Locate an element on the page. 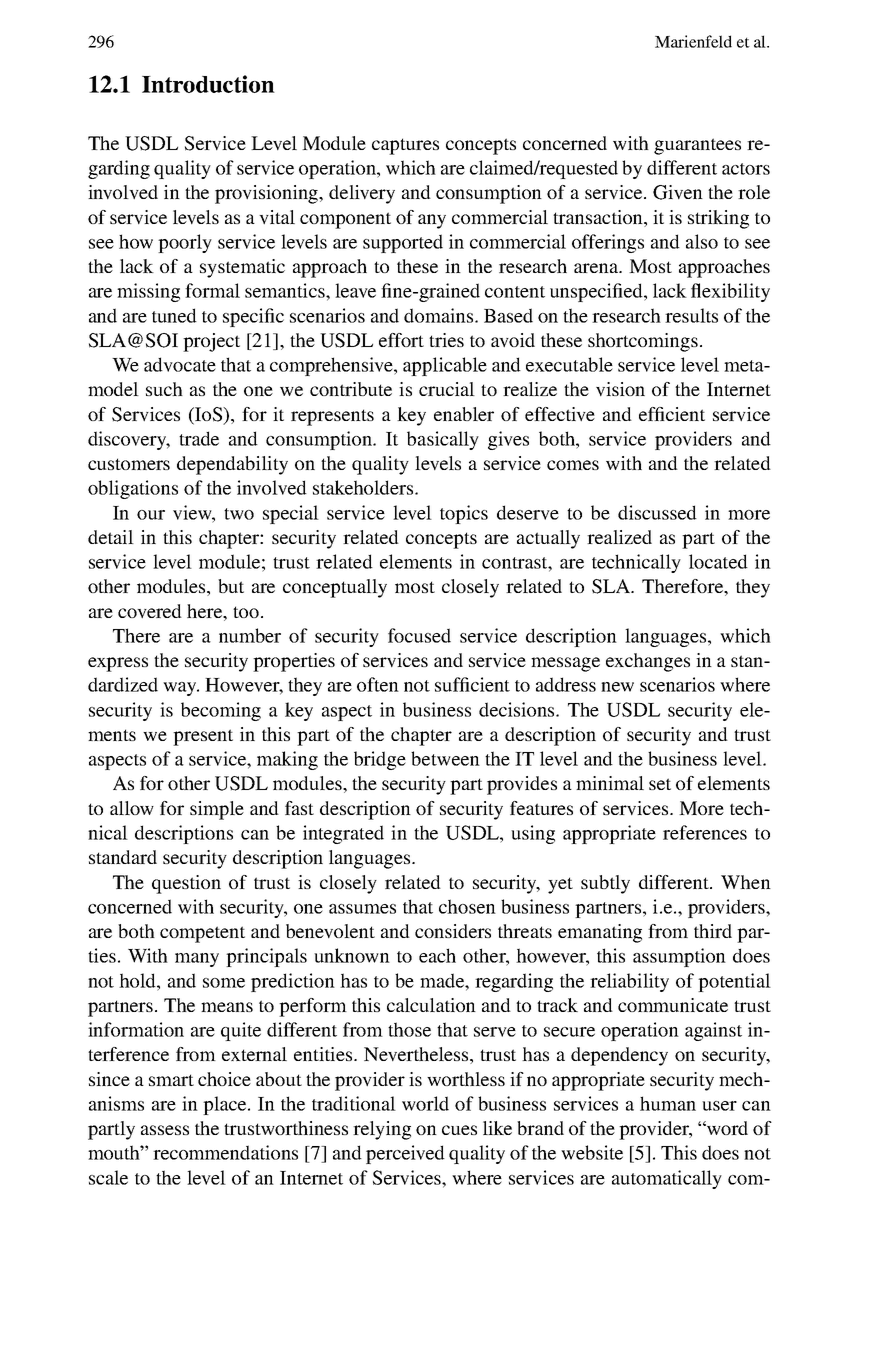 This image has width=887, height=1372. trade is located at coordinates (199, 438).
